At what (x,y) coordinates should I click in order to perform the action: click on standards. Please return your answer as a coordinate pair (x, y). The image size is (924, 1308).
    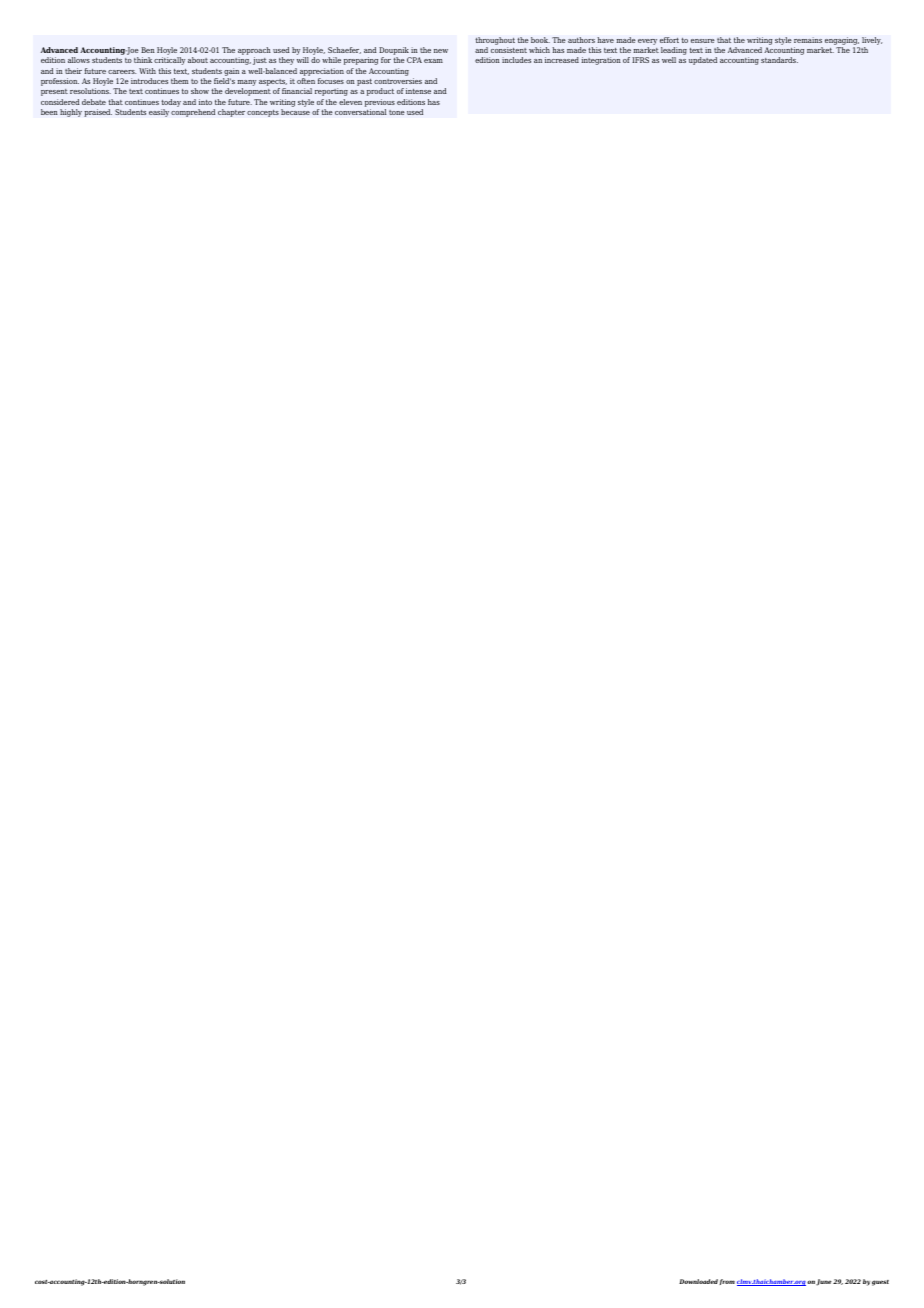
    Looking at the image, I should click on (779, 60).
